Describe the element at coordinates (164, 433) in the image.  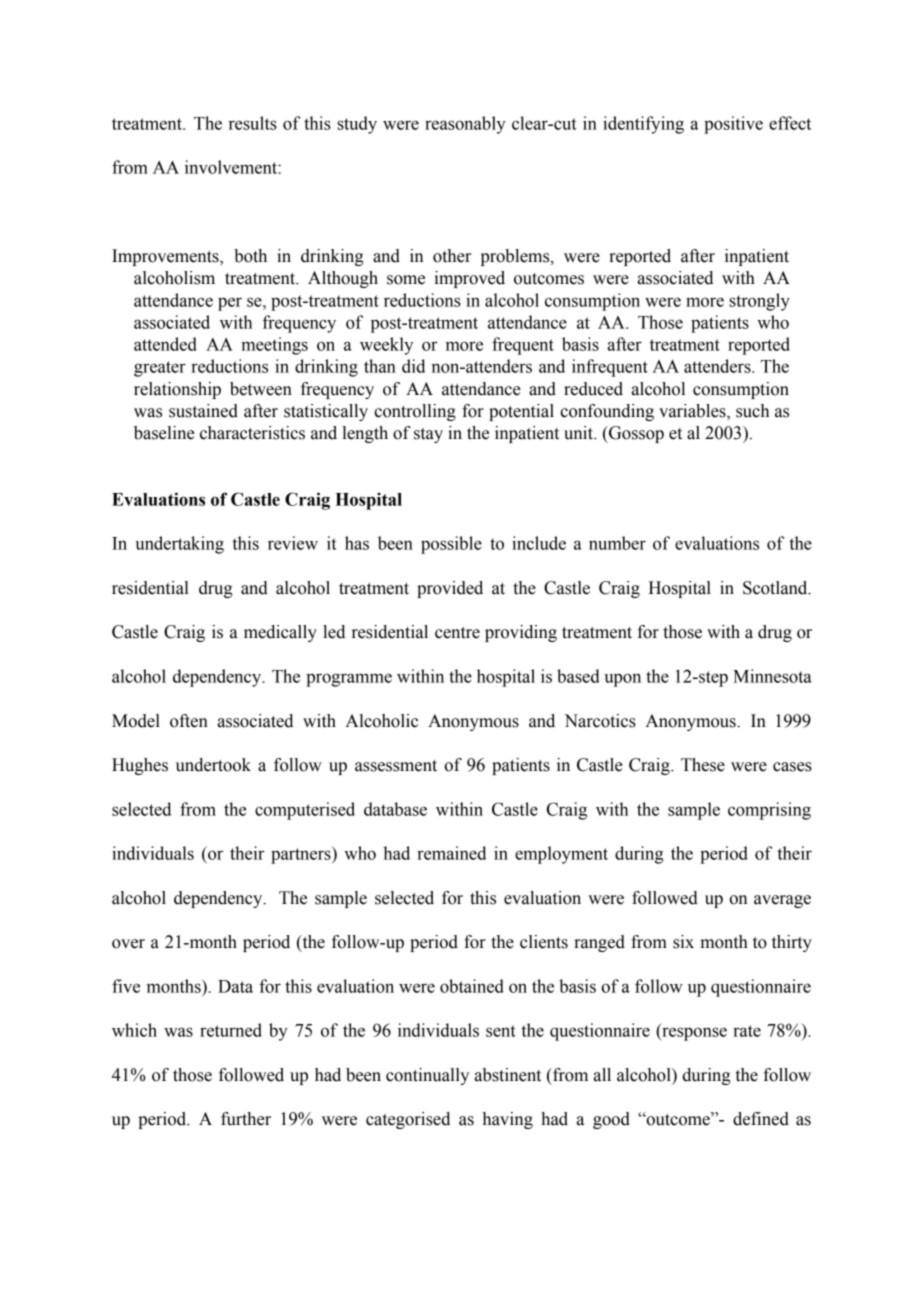
I see `baseline` at that location.
